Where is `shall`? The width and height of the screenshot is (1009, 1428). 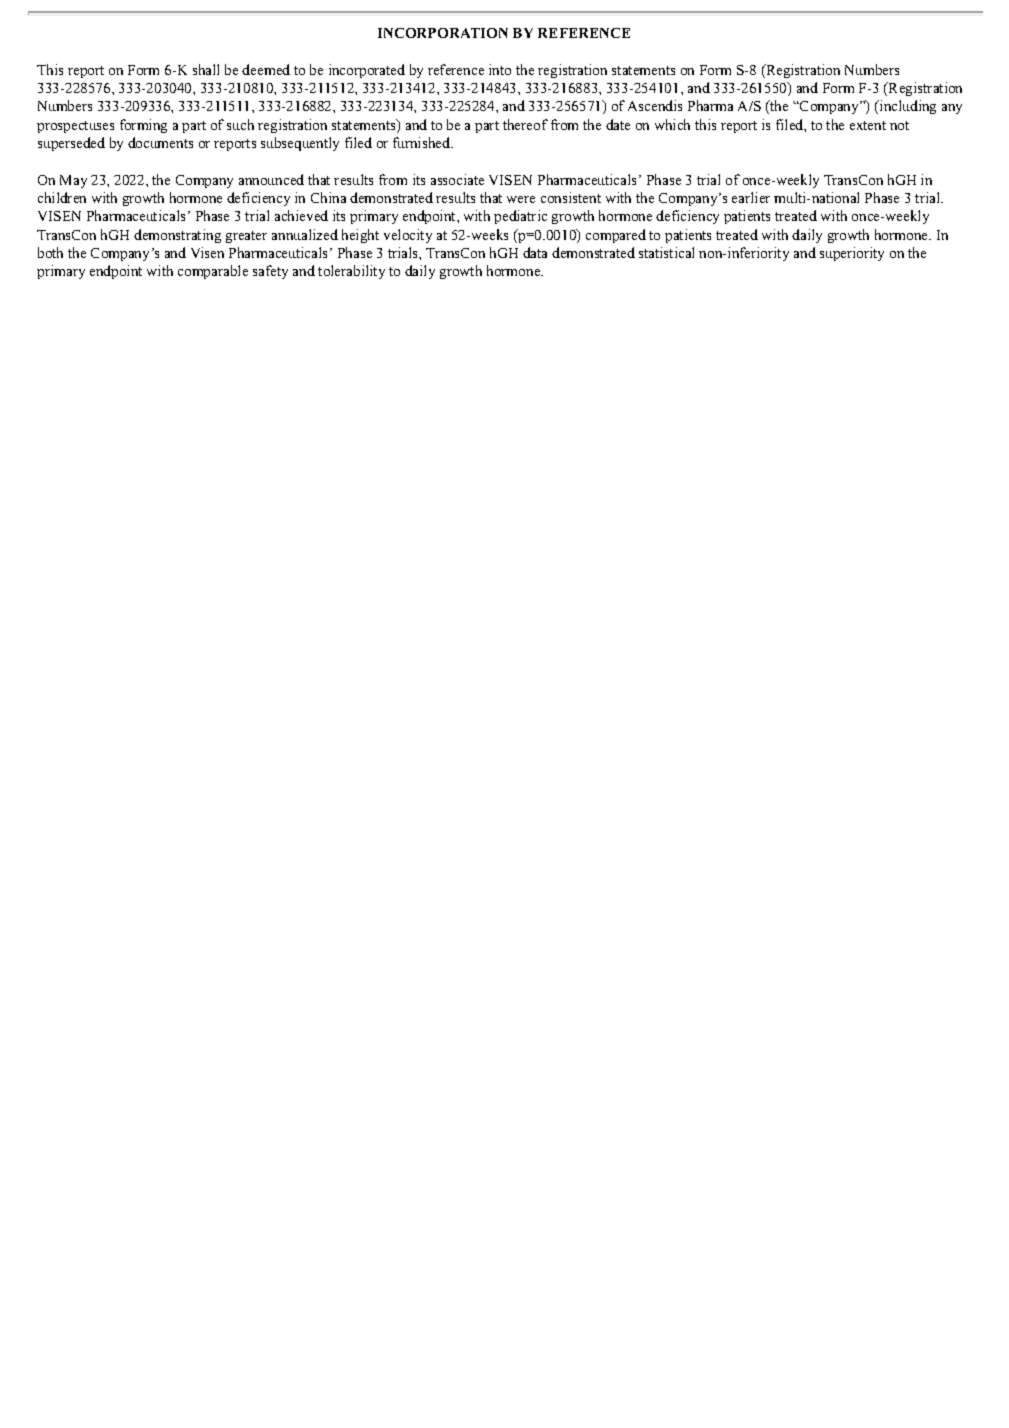 shall is located at coordinates (206, 69).
